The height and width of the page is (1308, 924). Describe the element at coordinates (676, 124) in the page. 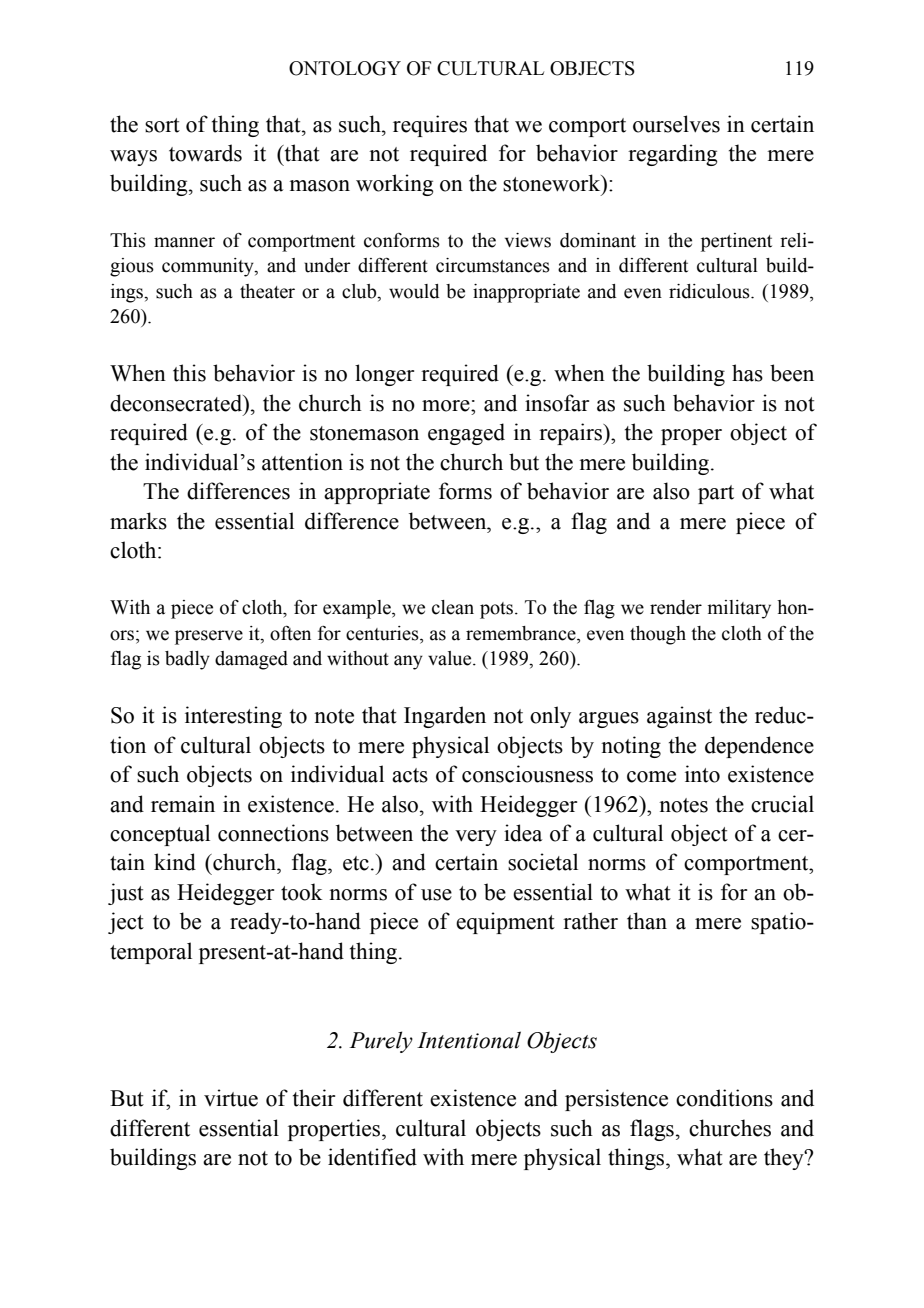

I see `ourselves` at that location.
